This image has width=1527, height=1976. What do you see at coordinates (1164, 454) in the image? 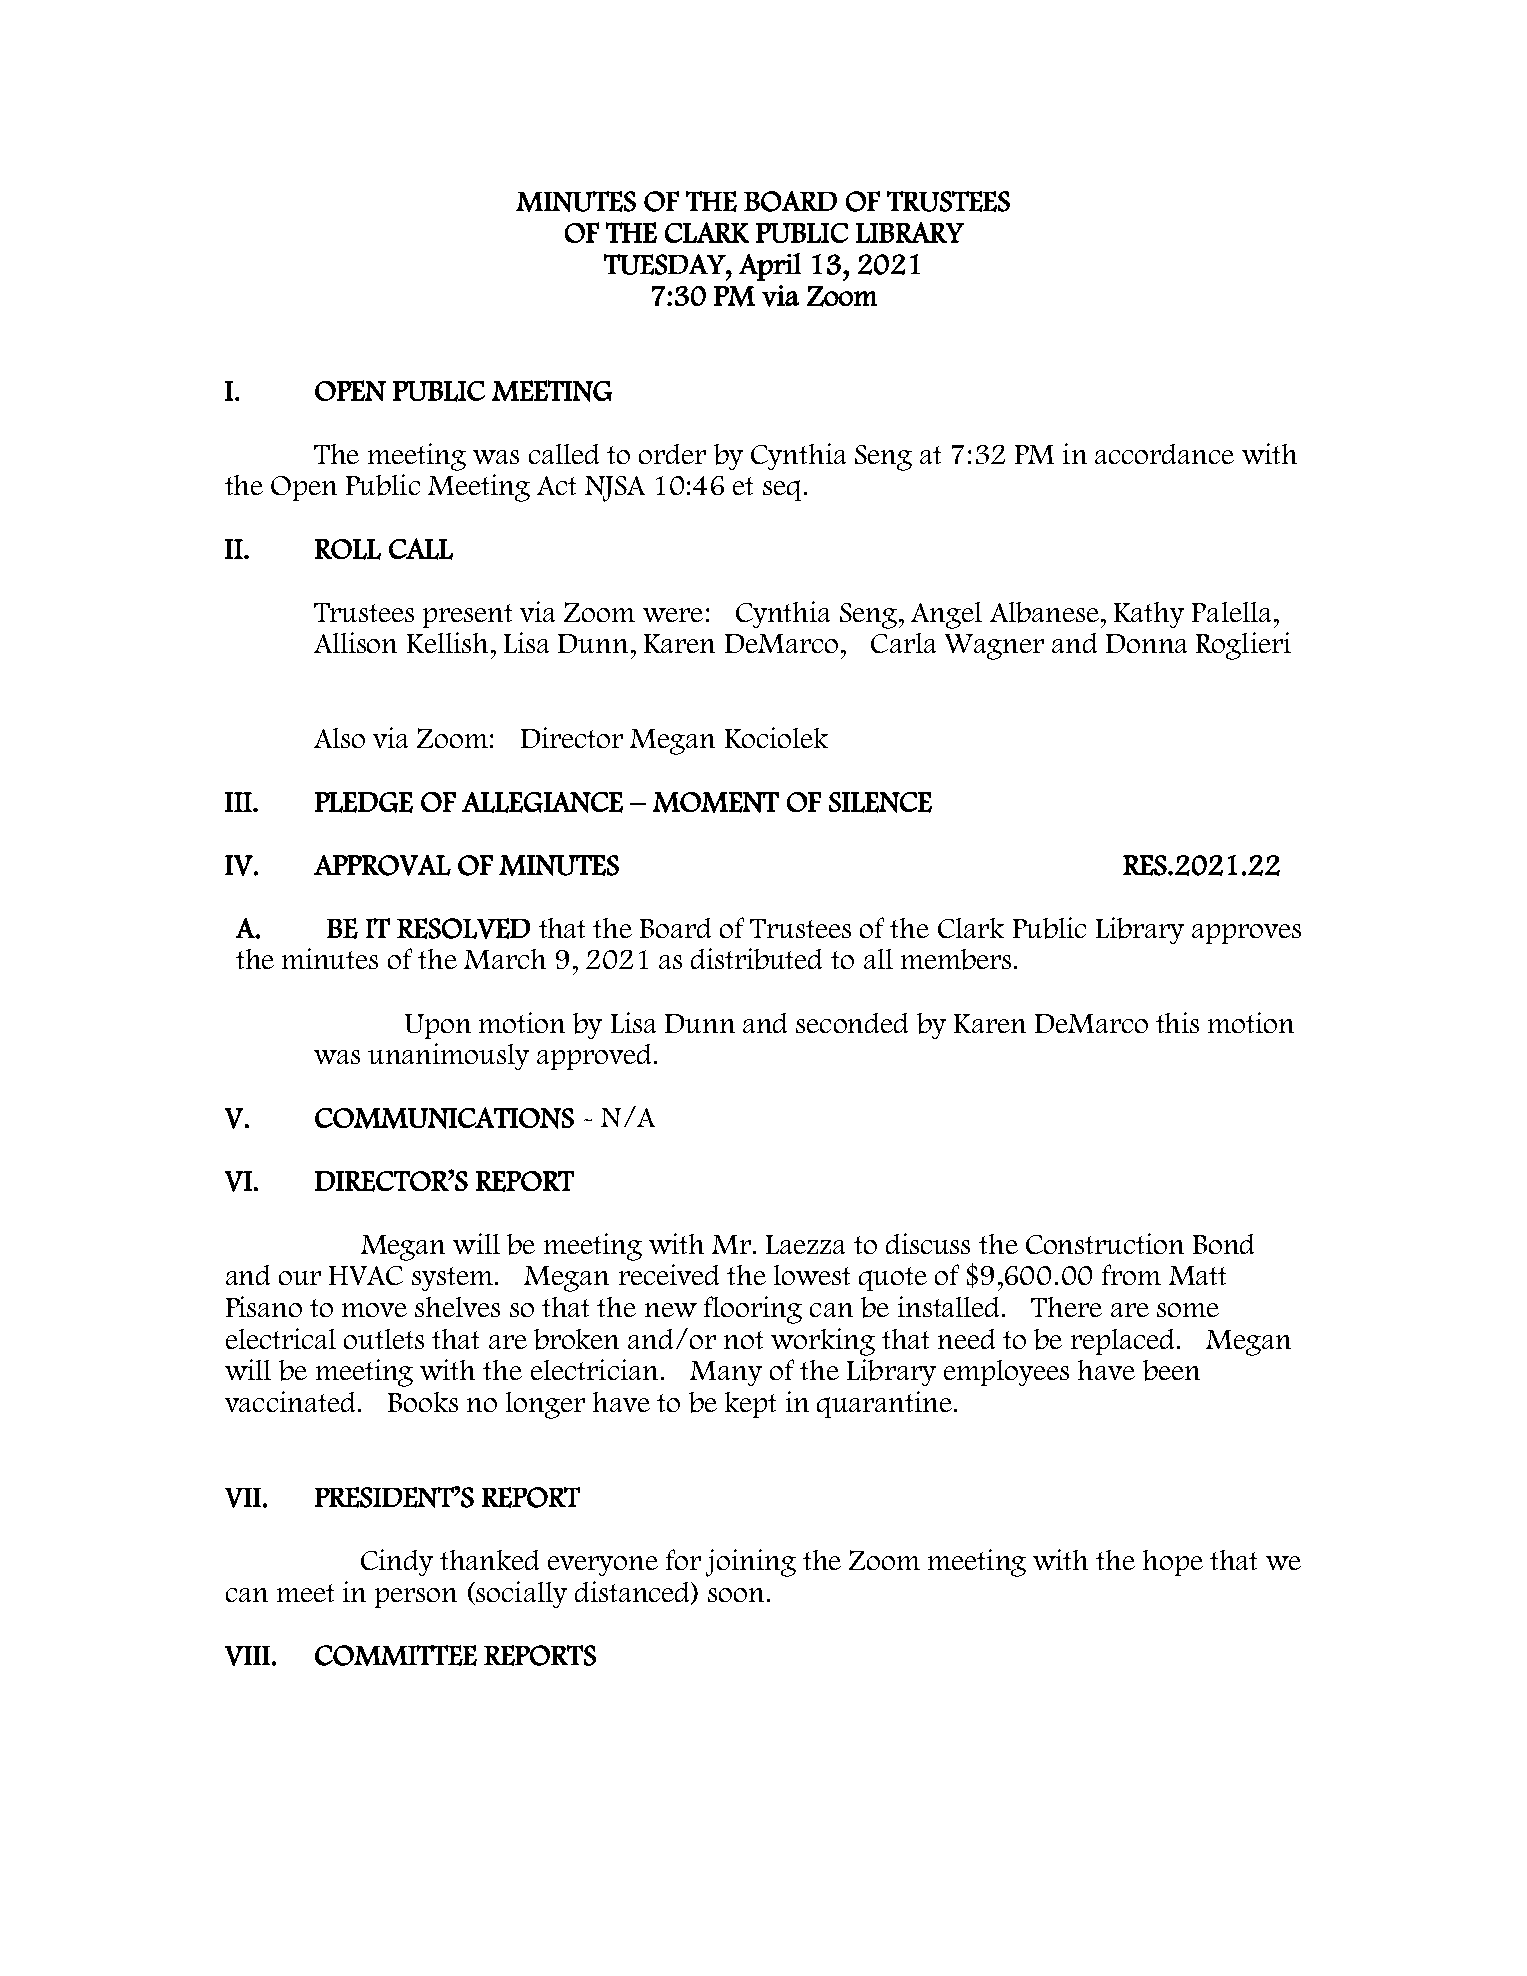
I see `accordance` at bounding box center [1164, 454].
